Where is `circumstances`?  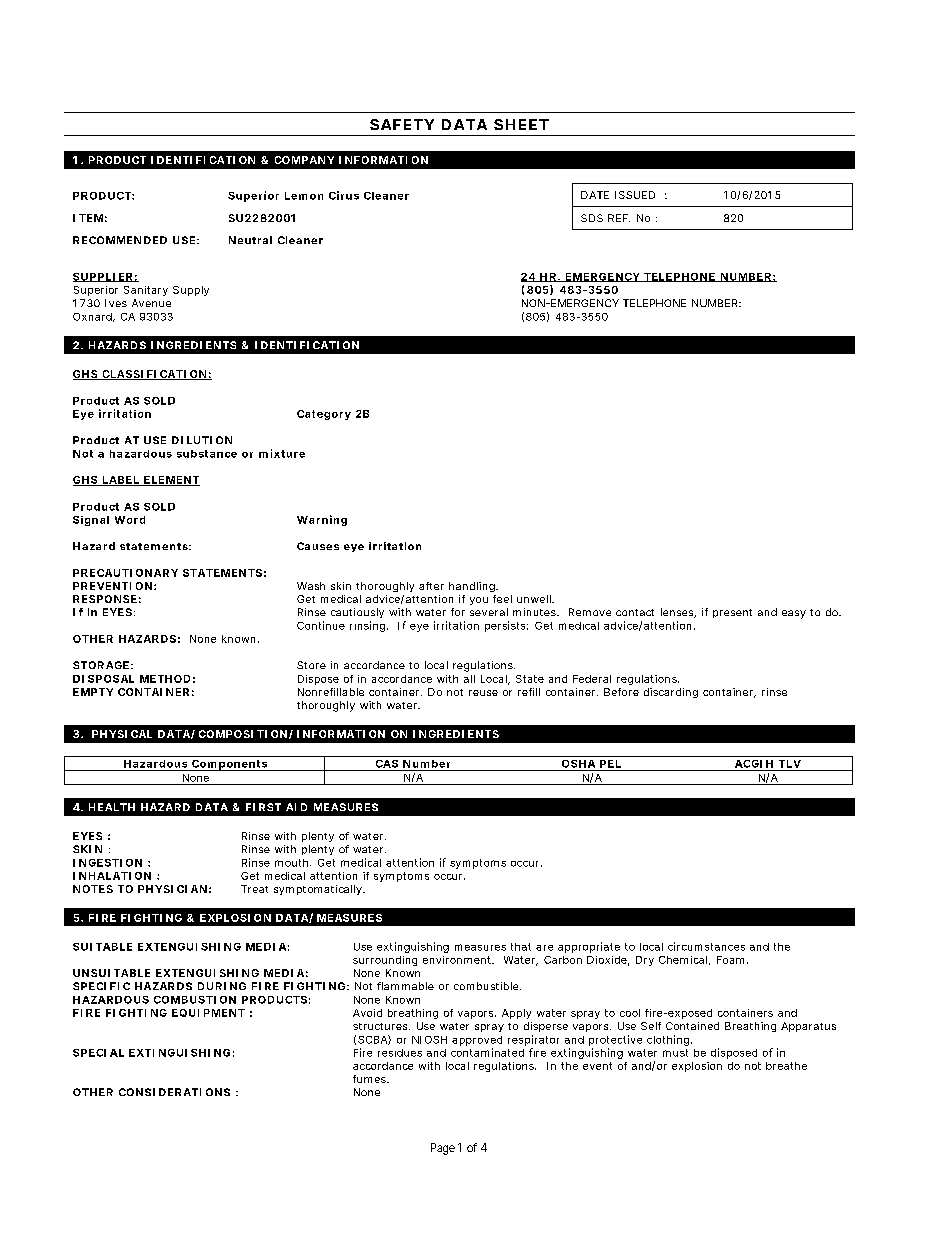 circumstances is located at coordinates (706, 946).
